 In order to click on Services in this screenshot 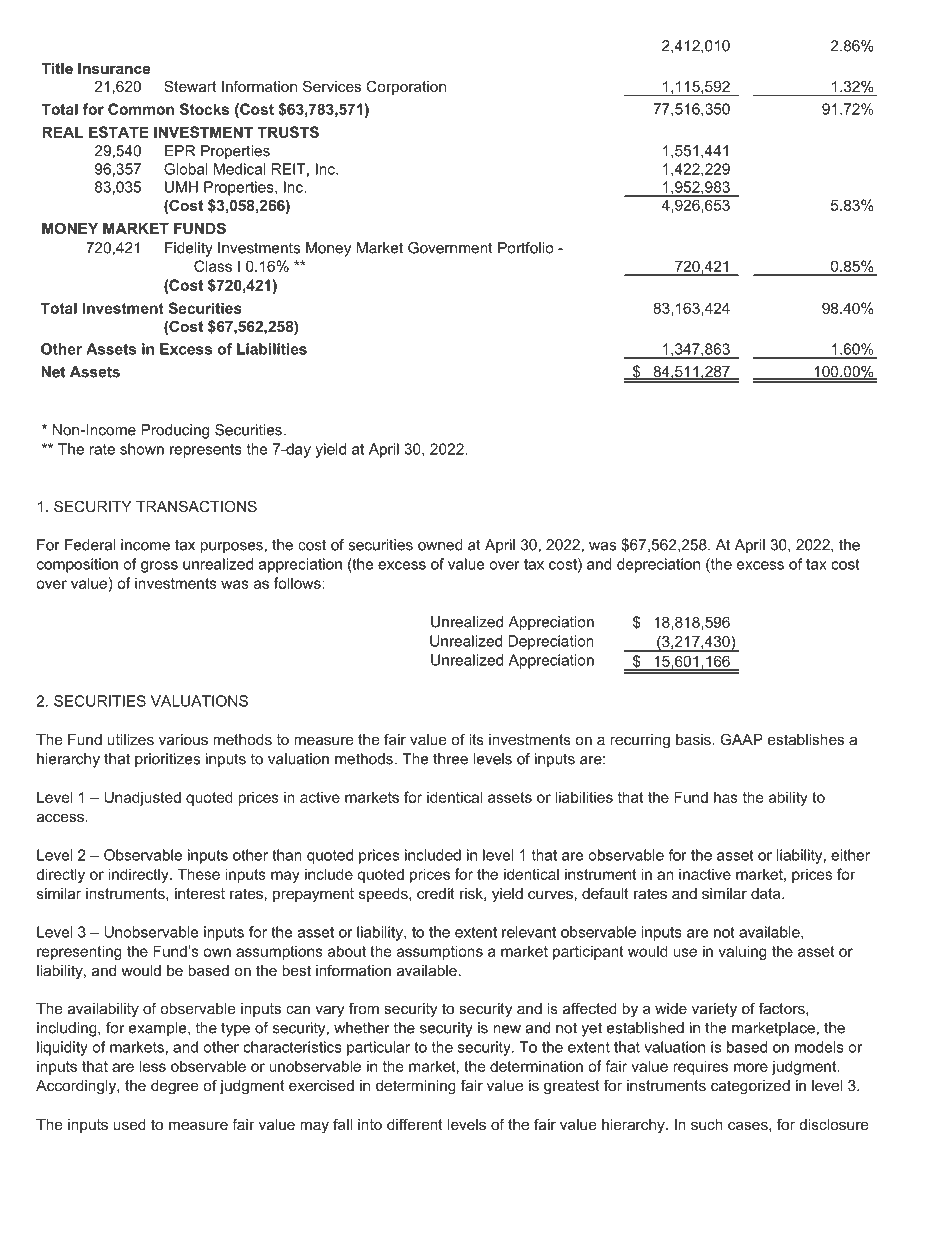, I will do `click(332, 86)`.
